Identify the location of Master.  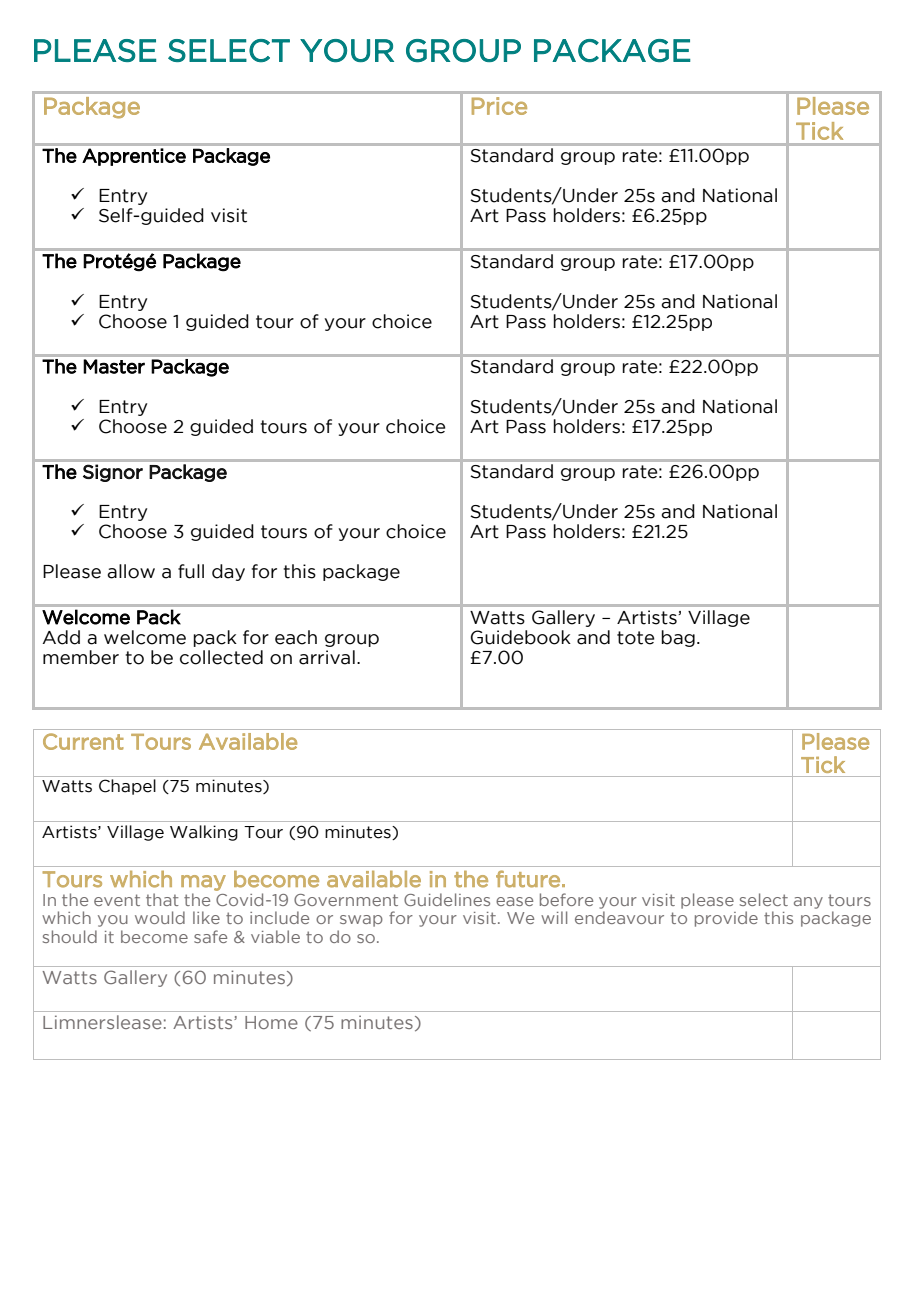
(114, 366).
